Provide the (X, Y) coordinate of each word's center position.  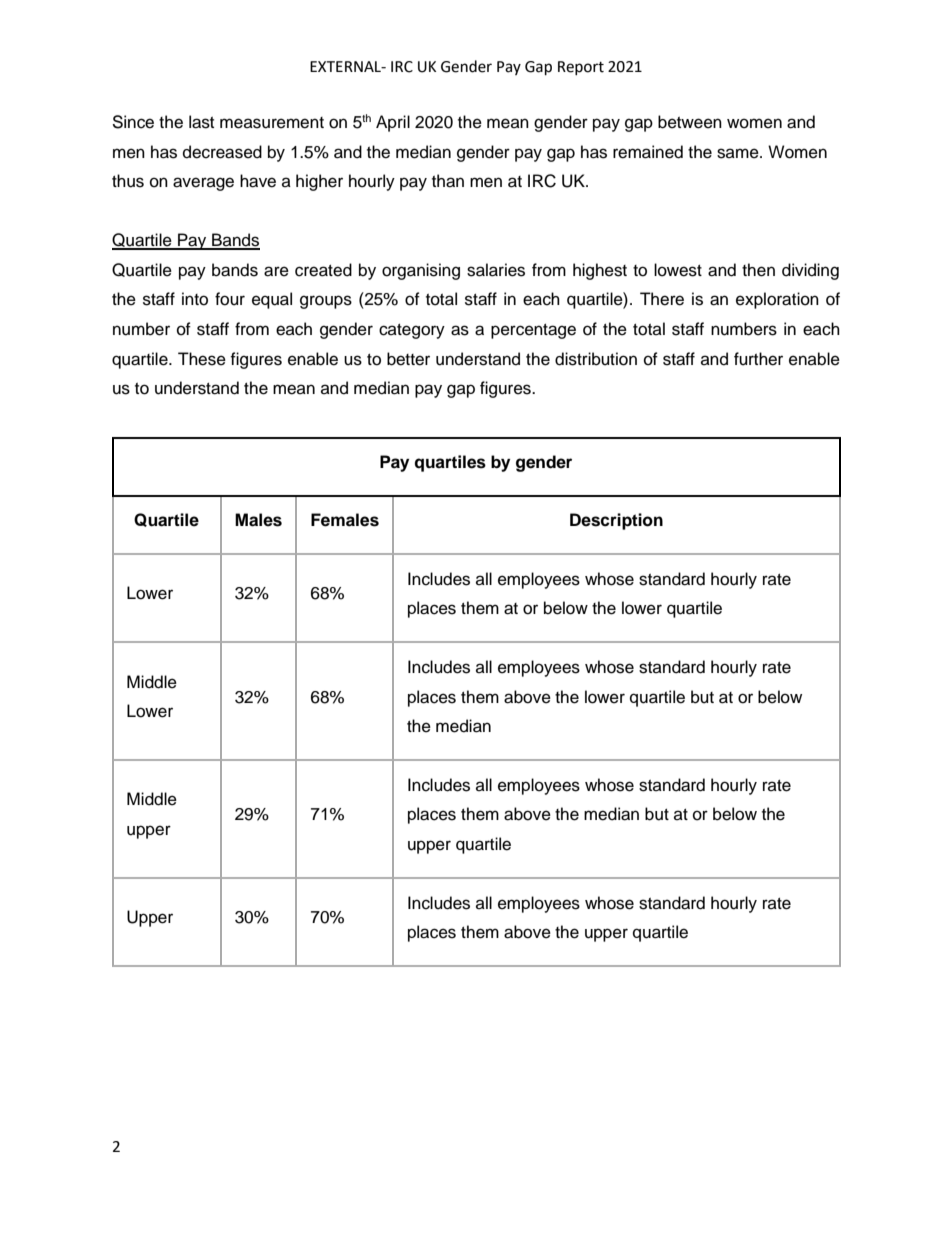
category (412, 331)
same (739, 153)
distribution (596, 359)
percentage (533, 331)
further (758, 359)
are (276, 271)
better (408, 359)
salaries (496, 270)
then (758, 270)
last (201, 122)
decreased (222, 152)
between (690, 122)
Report (581, 68)
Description (616, 521)
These (202, 359)
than (448, 181)
